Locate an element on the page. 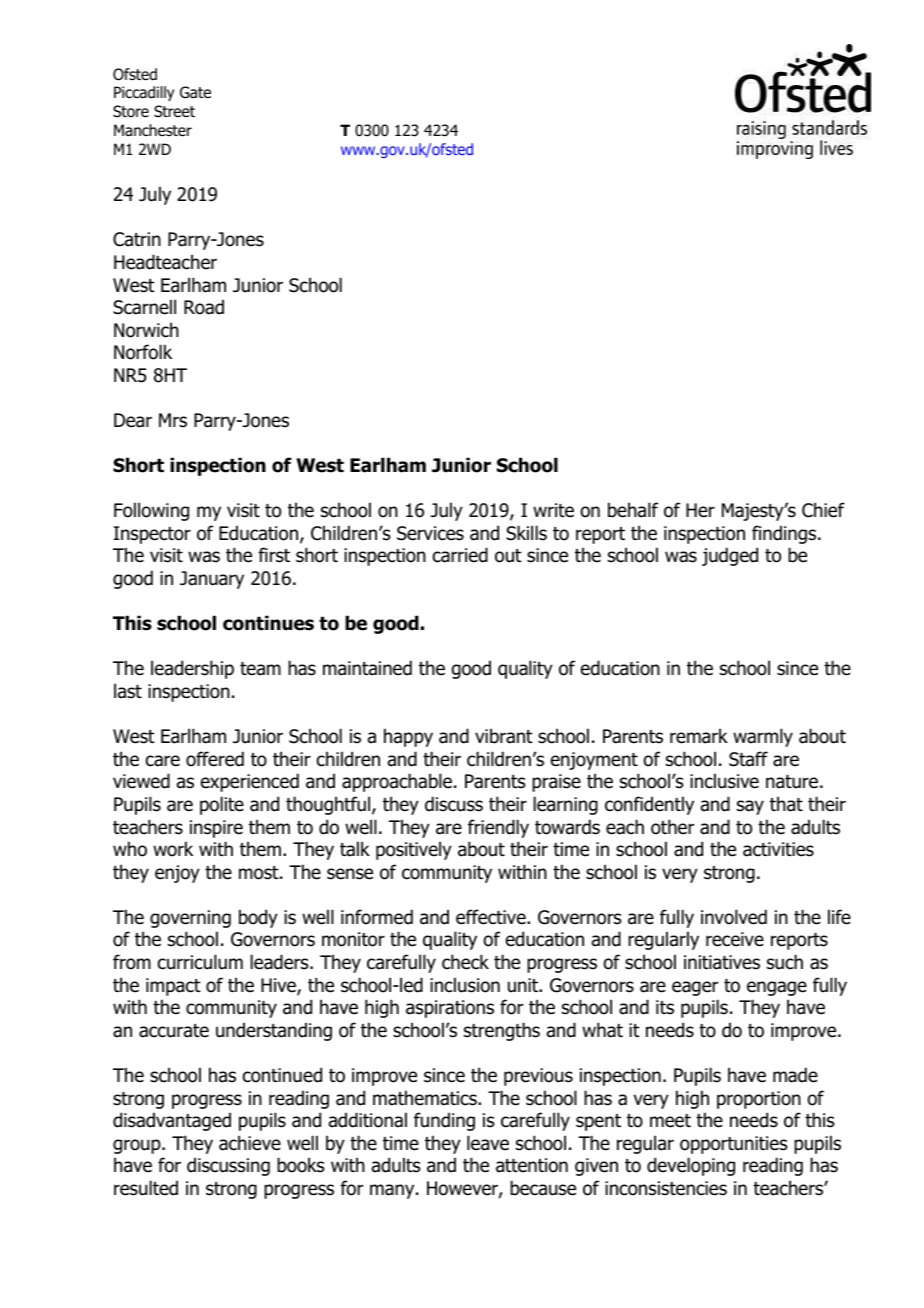 The width and height of the document is (924, 1308). Chief is located at coordinates (823, 510).
